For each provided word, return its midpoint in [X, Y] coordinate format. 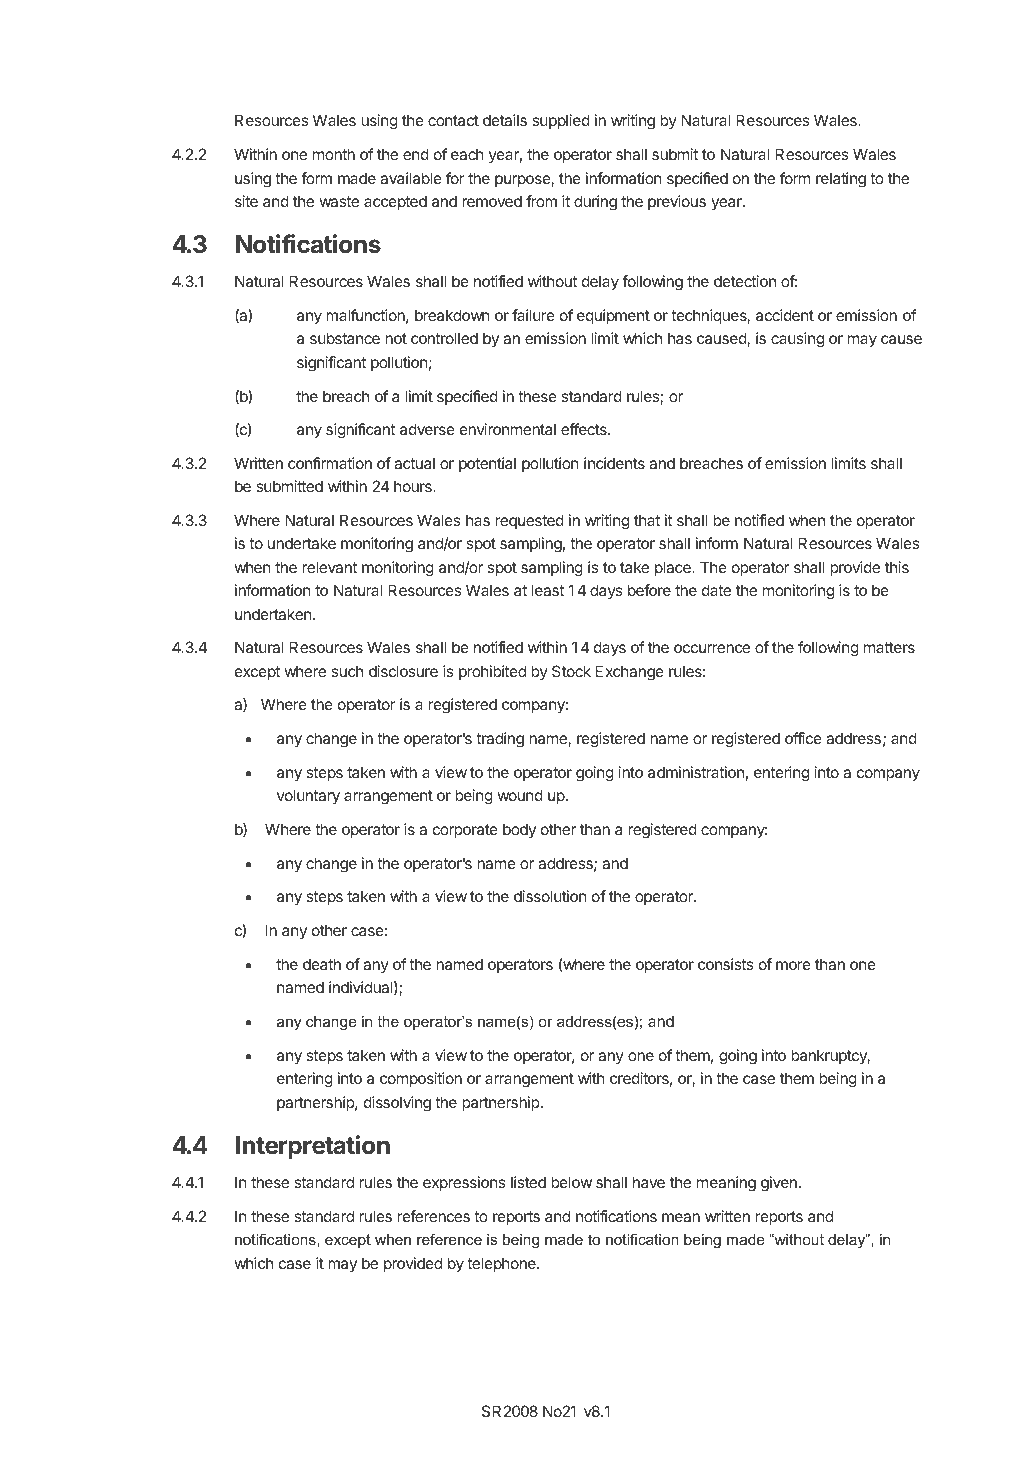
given [779, 1184]
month [334, 154]
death [322, 964]
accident [785, 315]
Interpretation [313, 1147]
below [571, 1182]
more [793, 965]
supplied [561, 121]
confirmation [330, 463]
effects [585, 429]
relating [841, 180]
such [347, 671]
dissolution [550, 896]
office [803, 738]
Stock [571, 671]
